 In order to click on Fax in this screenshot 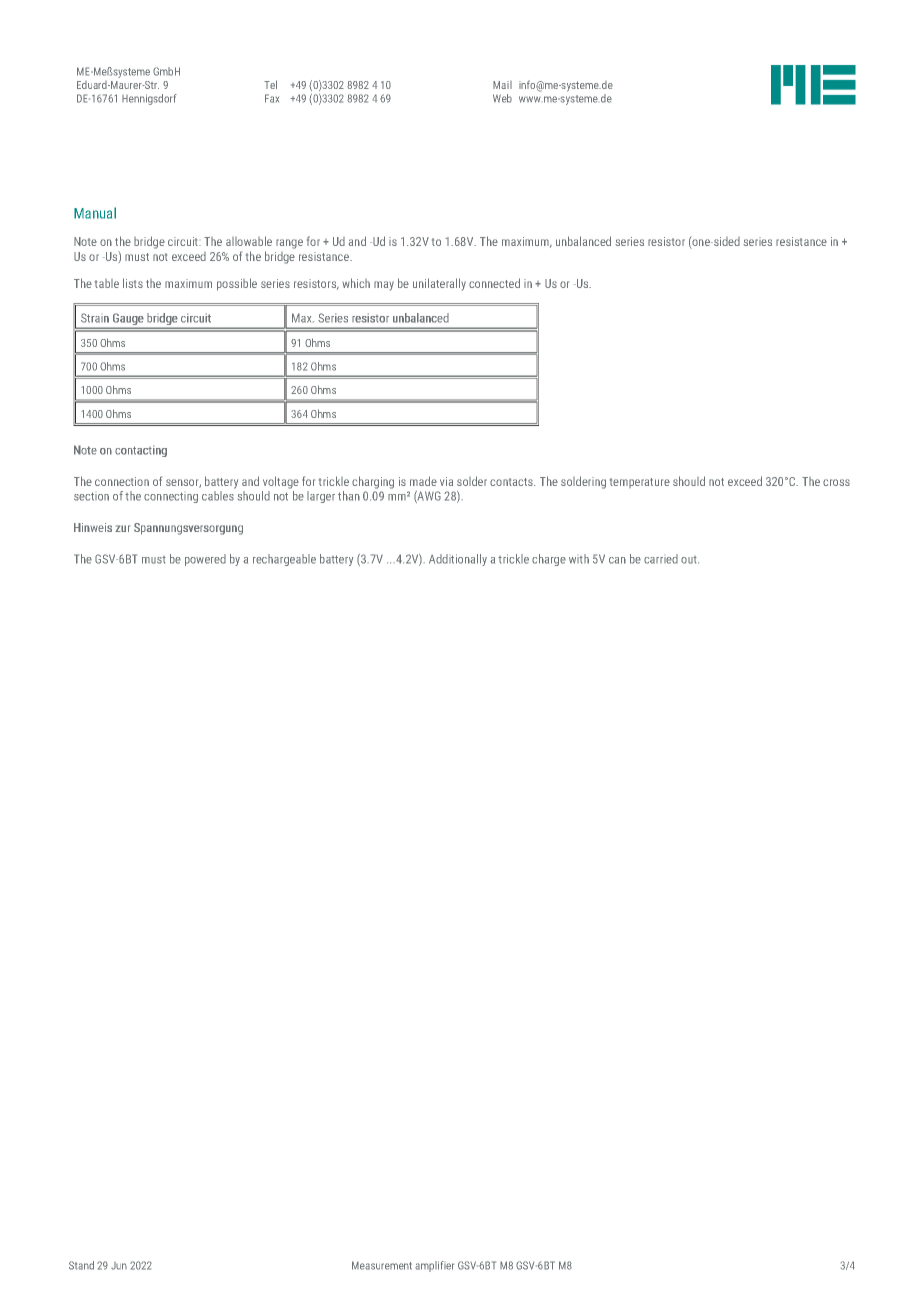, I will do `click(272, 98)`.
